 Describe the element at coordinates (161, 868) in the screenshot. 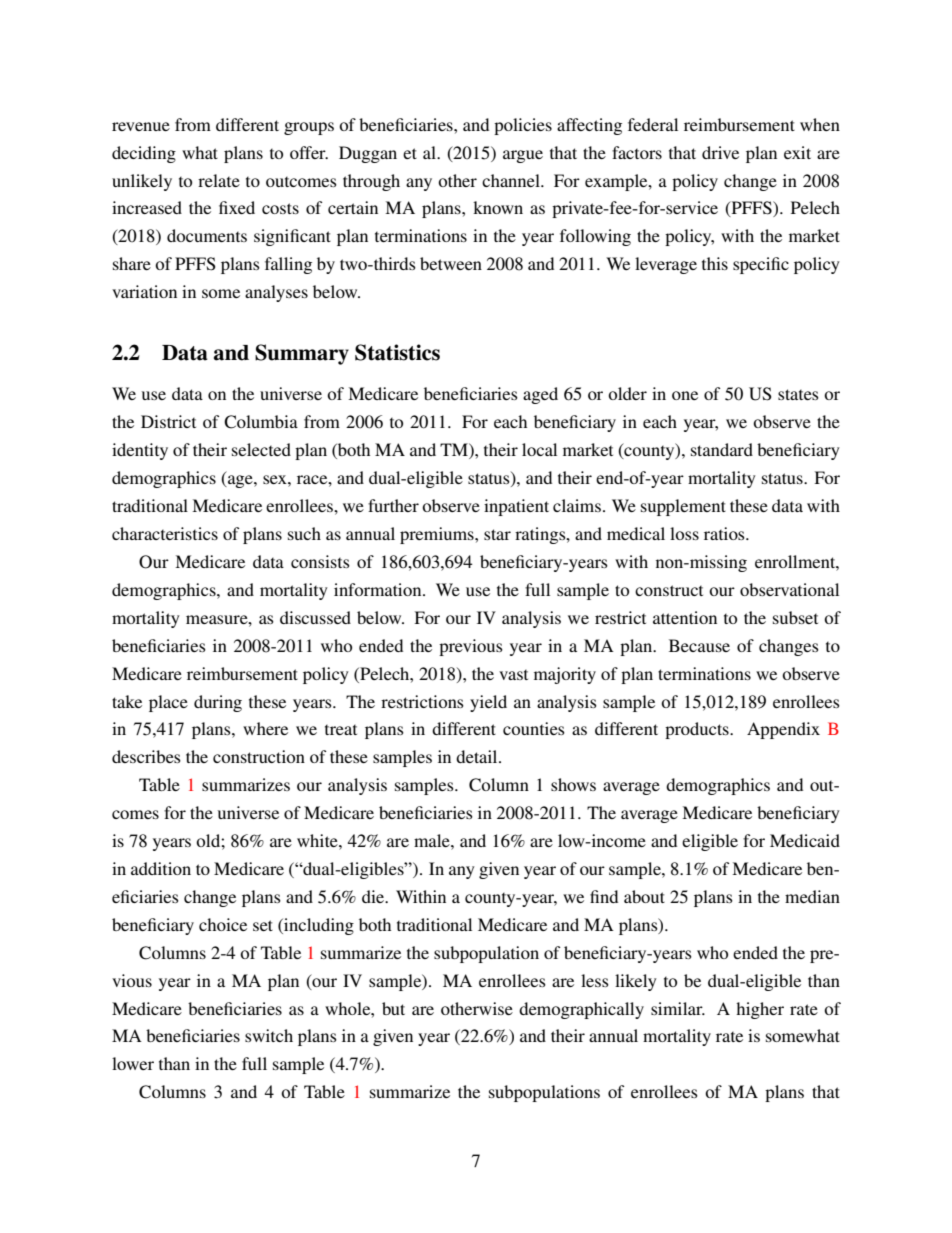

I see `addition` at that location.
